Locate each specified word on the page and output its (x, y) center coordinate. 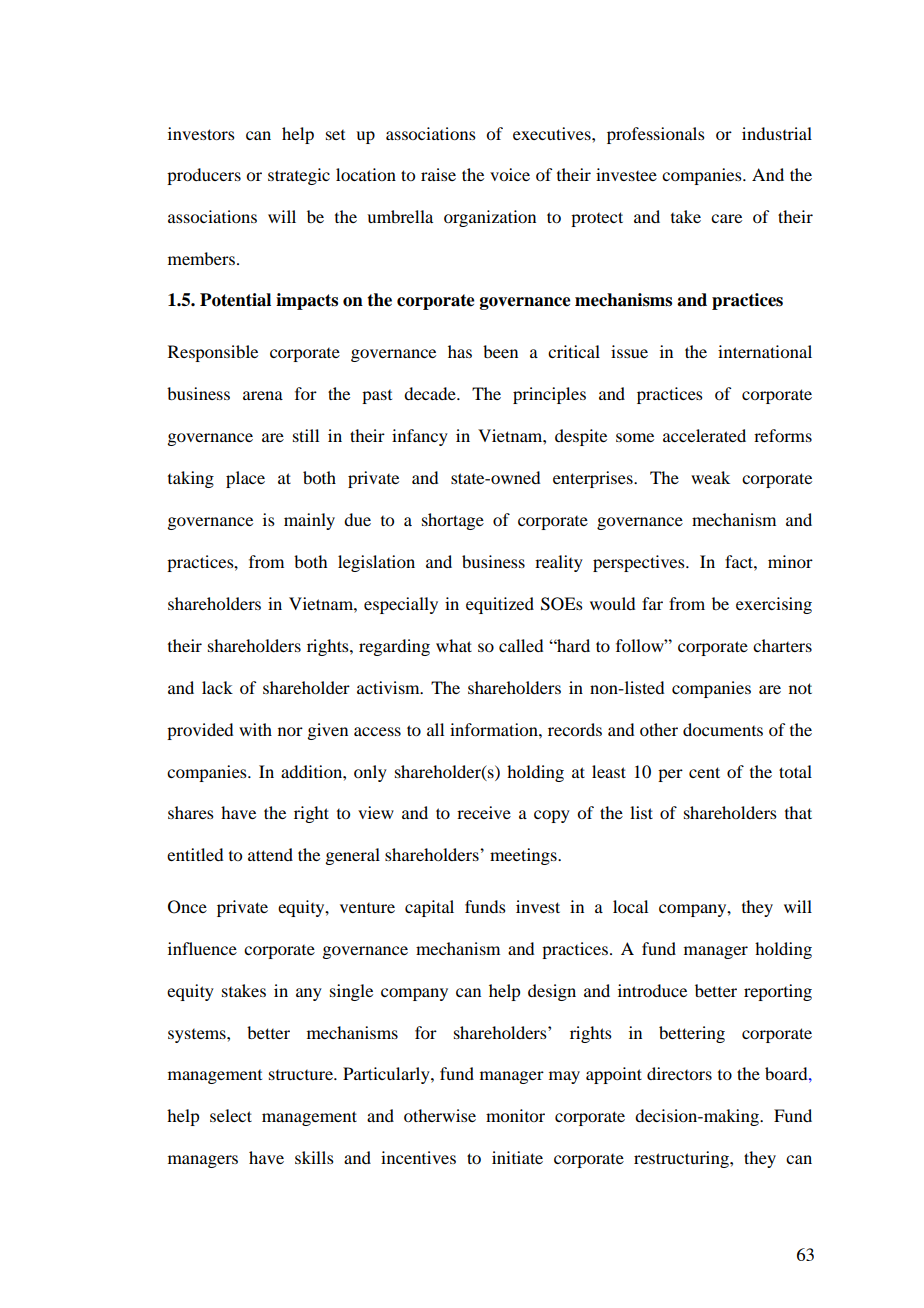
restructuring (682, 1159)
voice (510, 174)
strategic (299, 176)
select (231, 1115)
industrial (777, 133)
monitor (515, 1115)
